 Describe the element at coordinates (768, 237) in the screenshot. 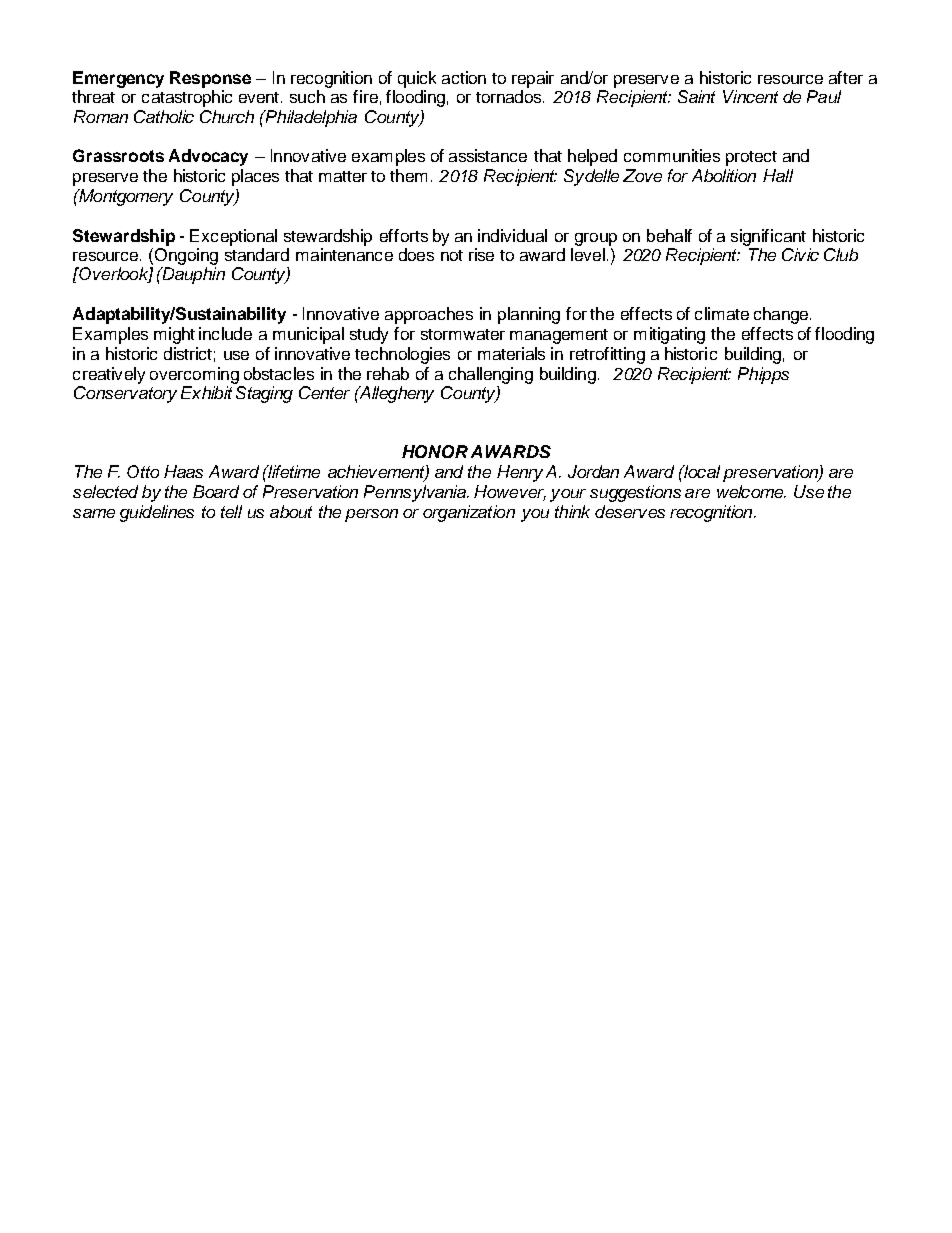

I see `significant` at that location.
